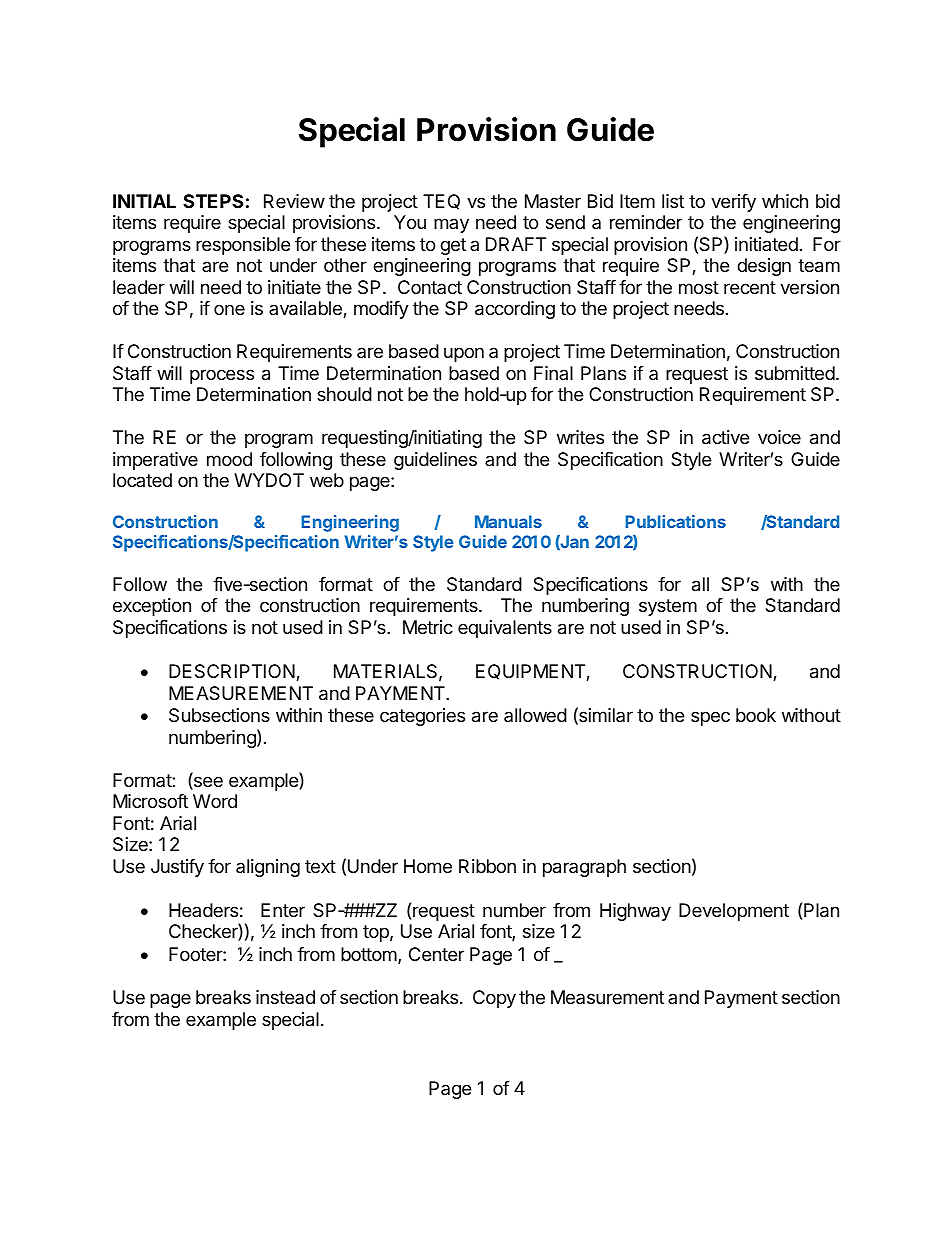 Image resolution: width=952 pixels, height=1233 pixels. What do you see at coordinates (668, 607) in the screenshot?
I see `system` at bounding box center [668, 607].
